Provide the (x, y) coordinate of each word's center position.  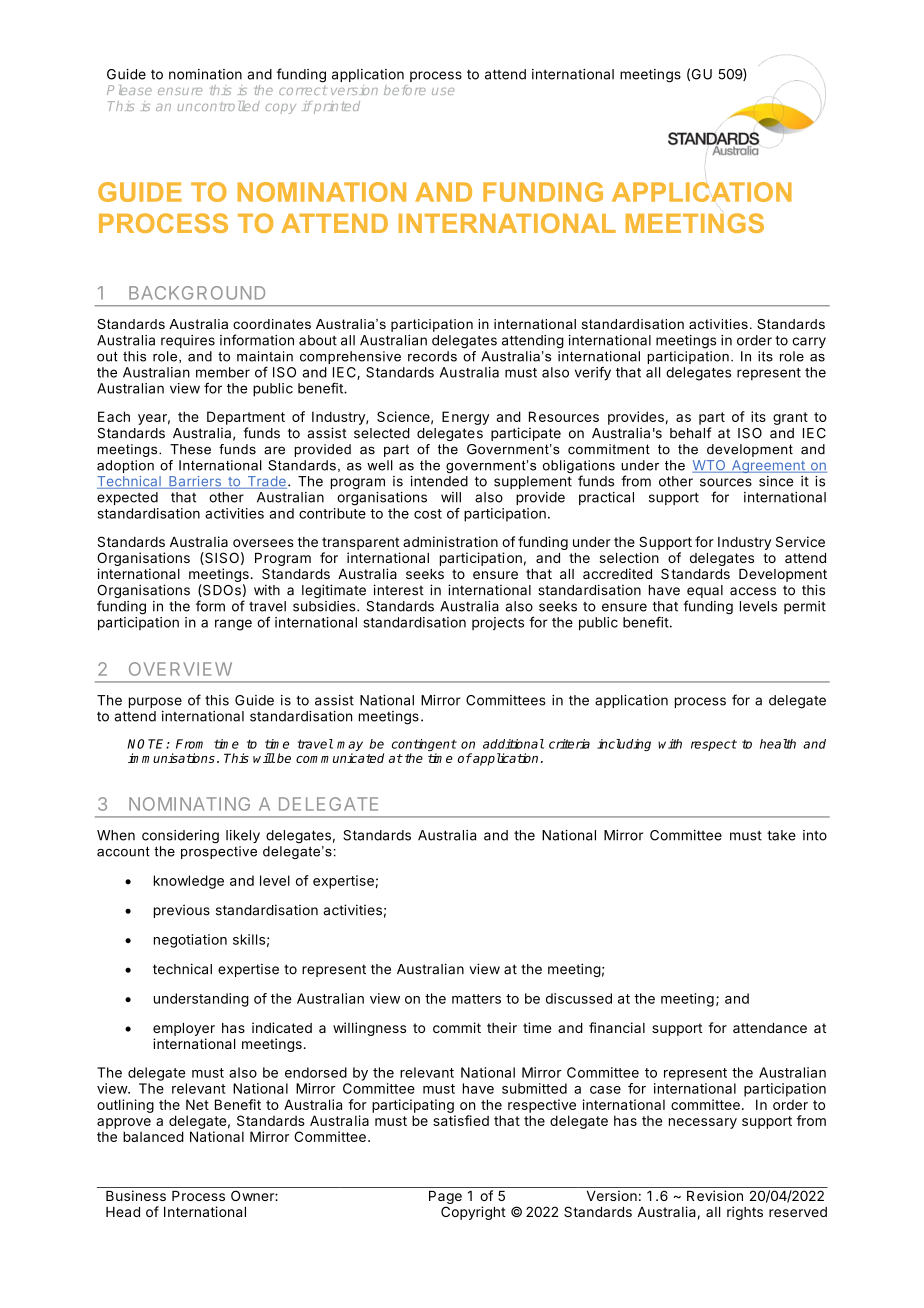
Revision (715, 1195)
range (233, 625)
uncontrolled (219, 106)
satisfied (461, 1120)
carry (809, 342)
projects (498, 623)
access (753, 591)
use (443, 91)
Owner (253, 1195)
